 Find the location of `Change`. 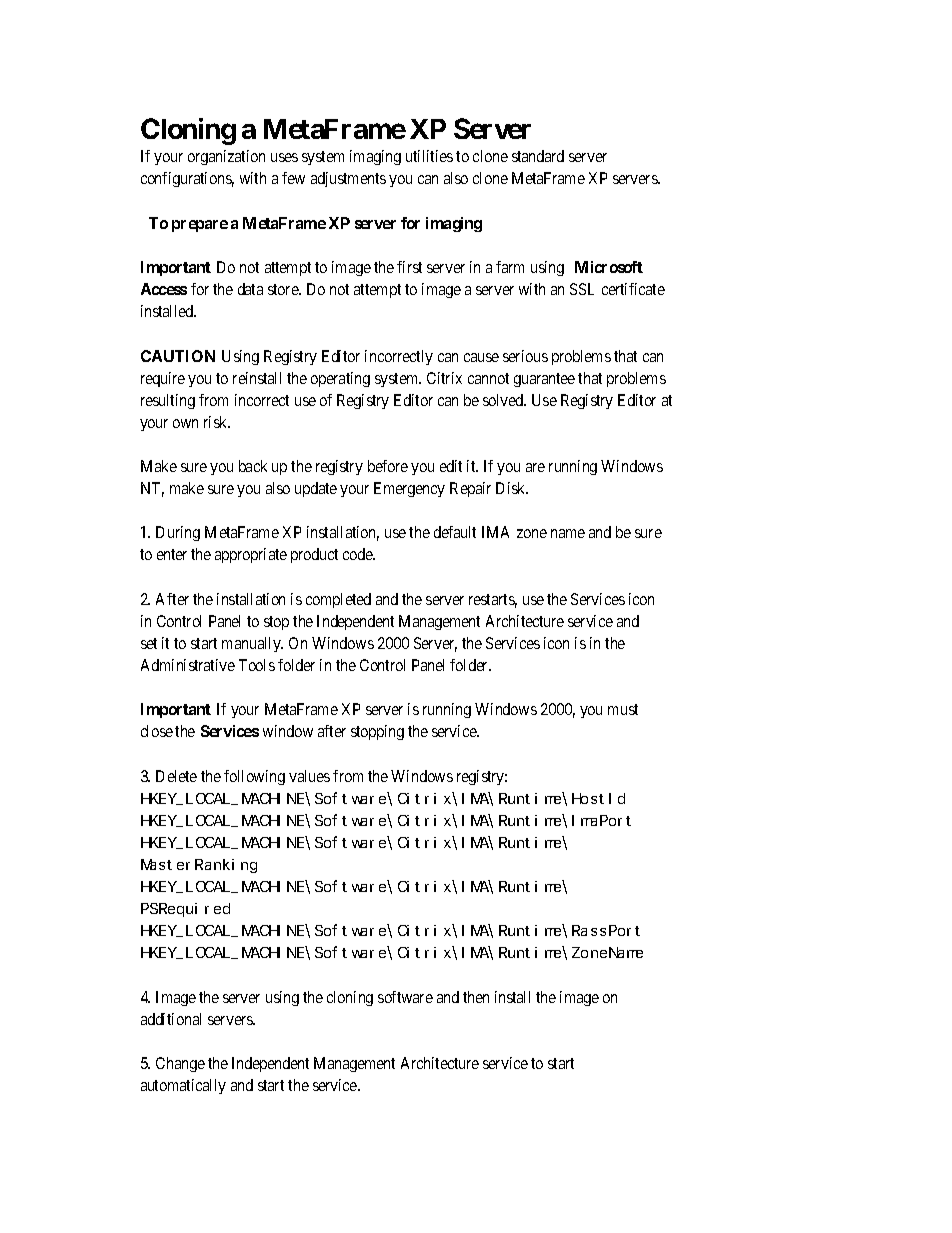

Change is located at coordinates (180, 1064).
